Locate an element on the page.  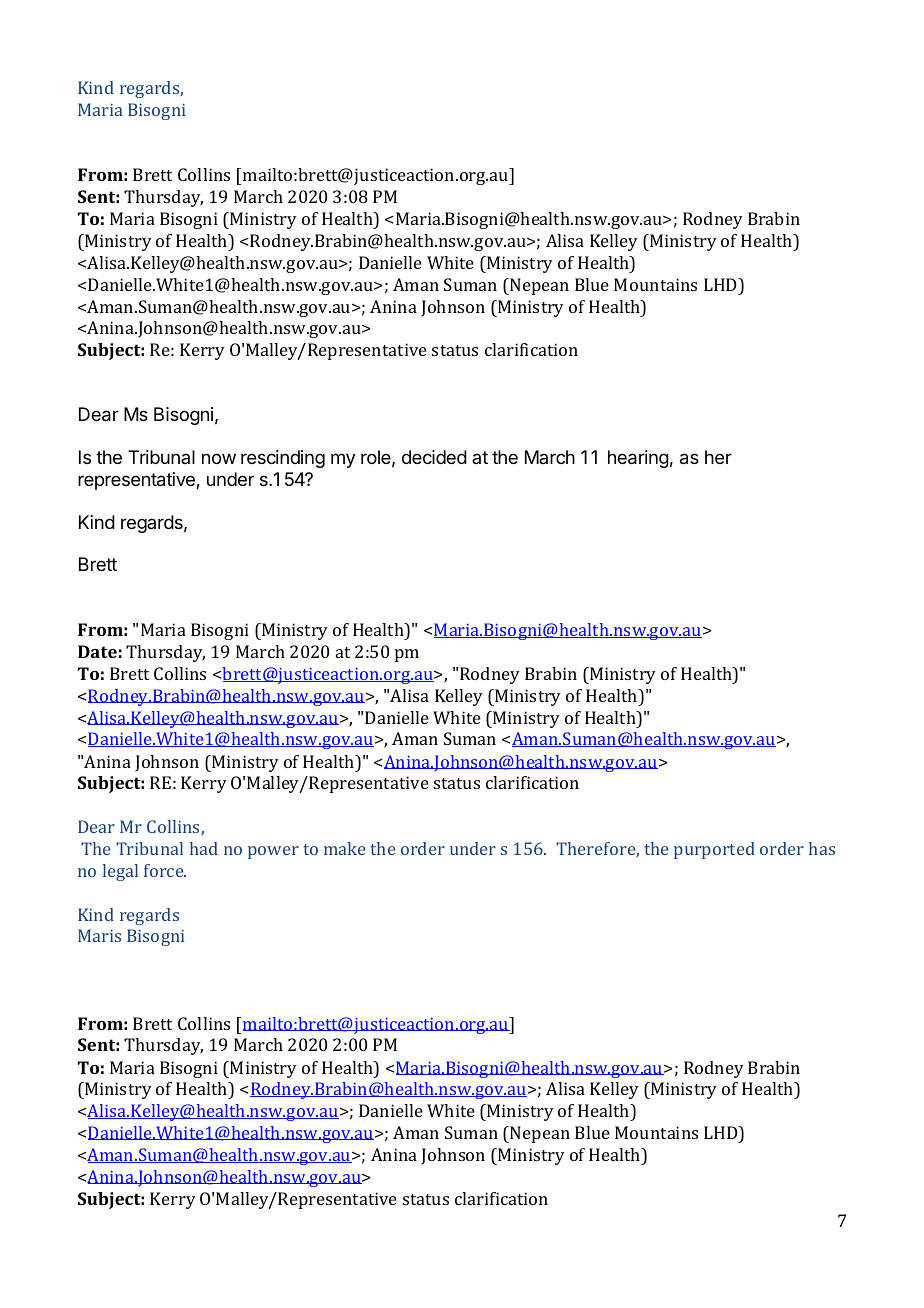
purported is located at coordinates (714, 850).
